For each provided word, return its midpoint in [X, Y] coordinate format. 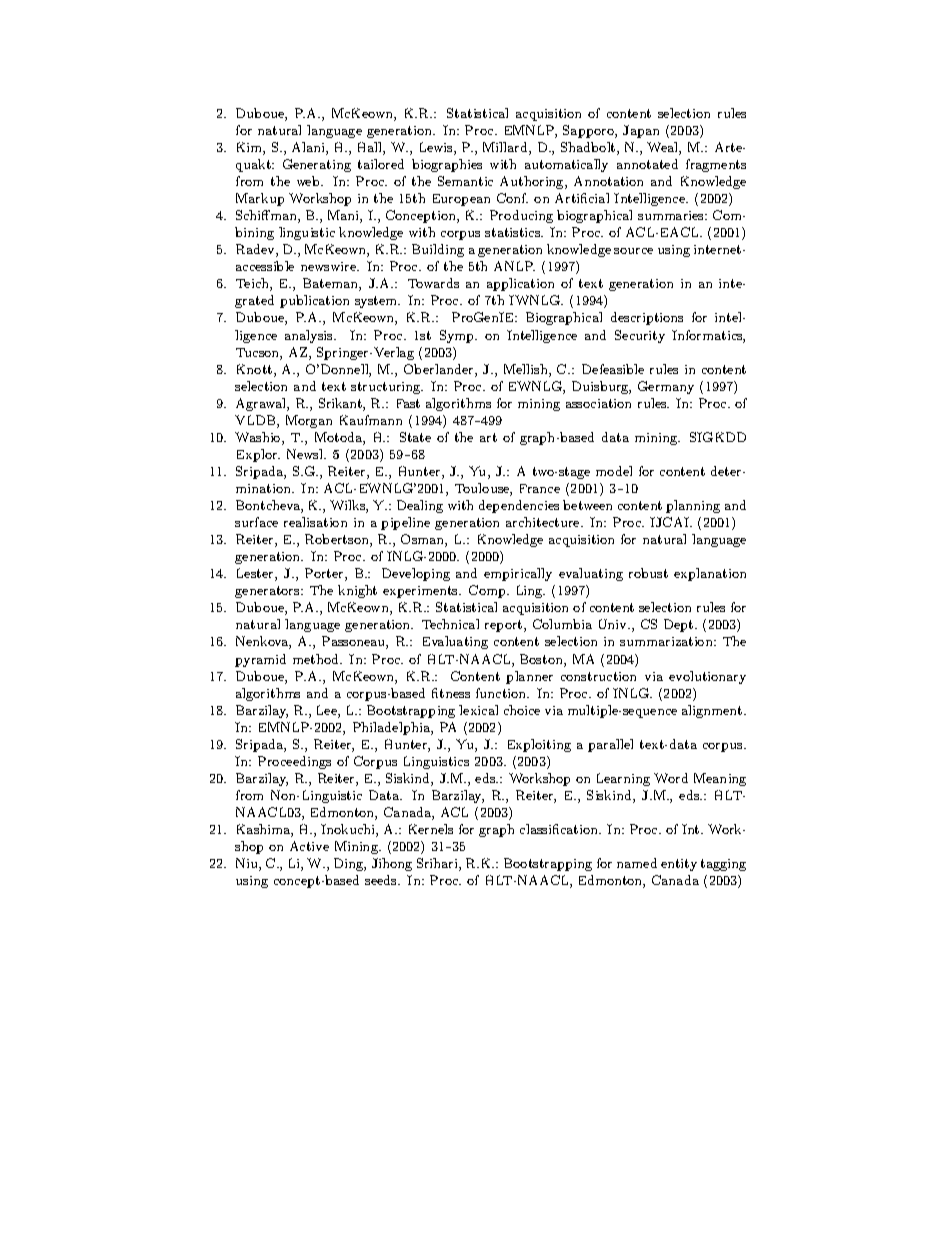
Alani [309, 148]
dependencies [519, 506]
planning [693, 506]
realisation [315, 522]
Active [309, 846]
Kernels [431, 829]
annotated [647, 164]
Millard [506, 148]
